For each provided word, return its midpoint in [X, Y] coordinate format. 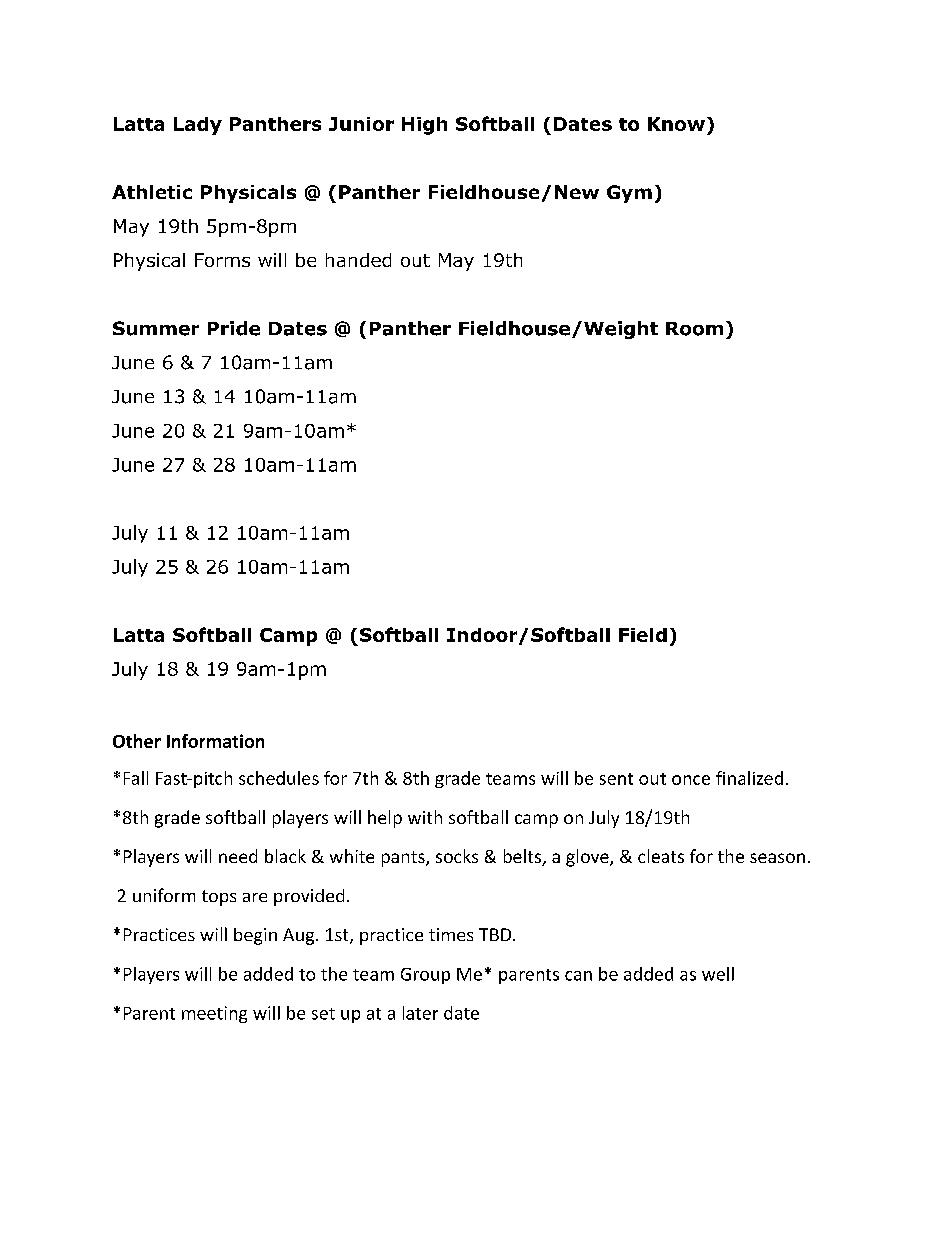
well [718, 974]
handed [358, 260]
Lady [198, 126]
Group [425, 976]
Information [215, 741]
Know [676, 124]
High [424, 126]
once [691, 780]
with [425, 817]
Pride [234, 328]
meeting [214, 1014]
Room [694, 329]
